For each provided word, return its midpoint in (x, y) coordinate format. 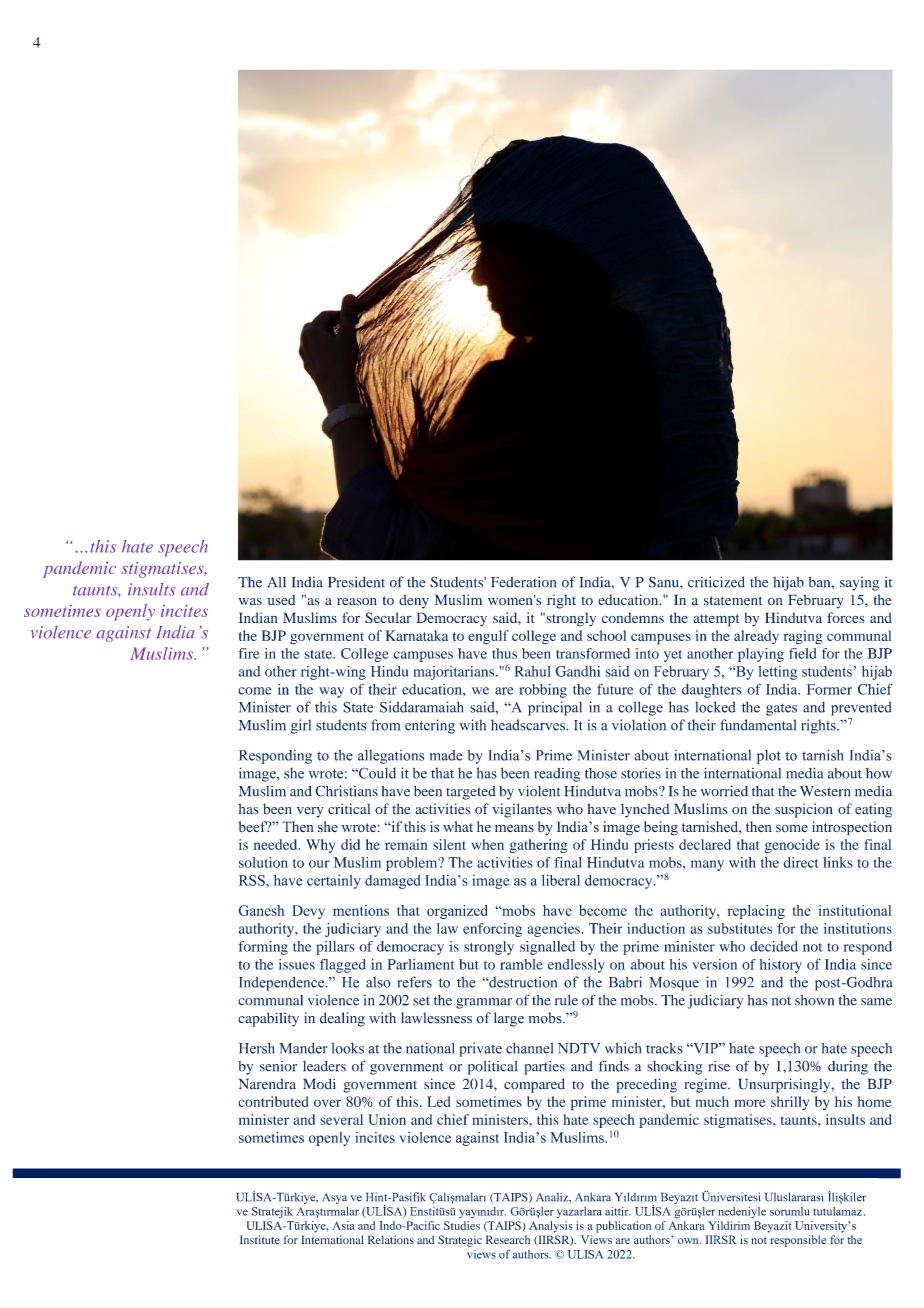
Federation (523, 582)
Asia (343, 1225)
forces (846, 617)
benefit (183, 584)
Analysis (551, 1227)
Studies (462, 1225)
